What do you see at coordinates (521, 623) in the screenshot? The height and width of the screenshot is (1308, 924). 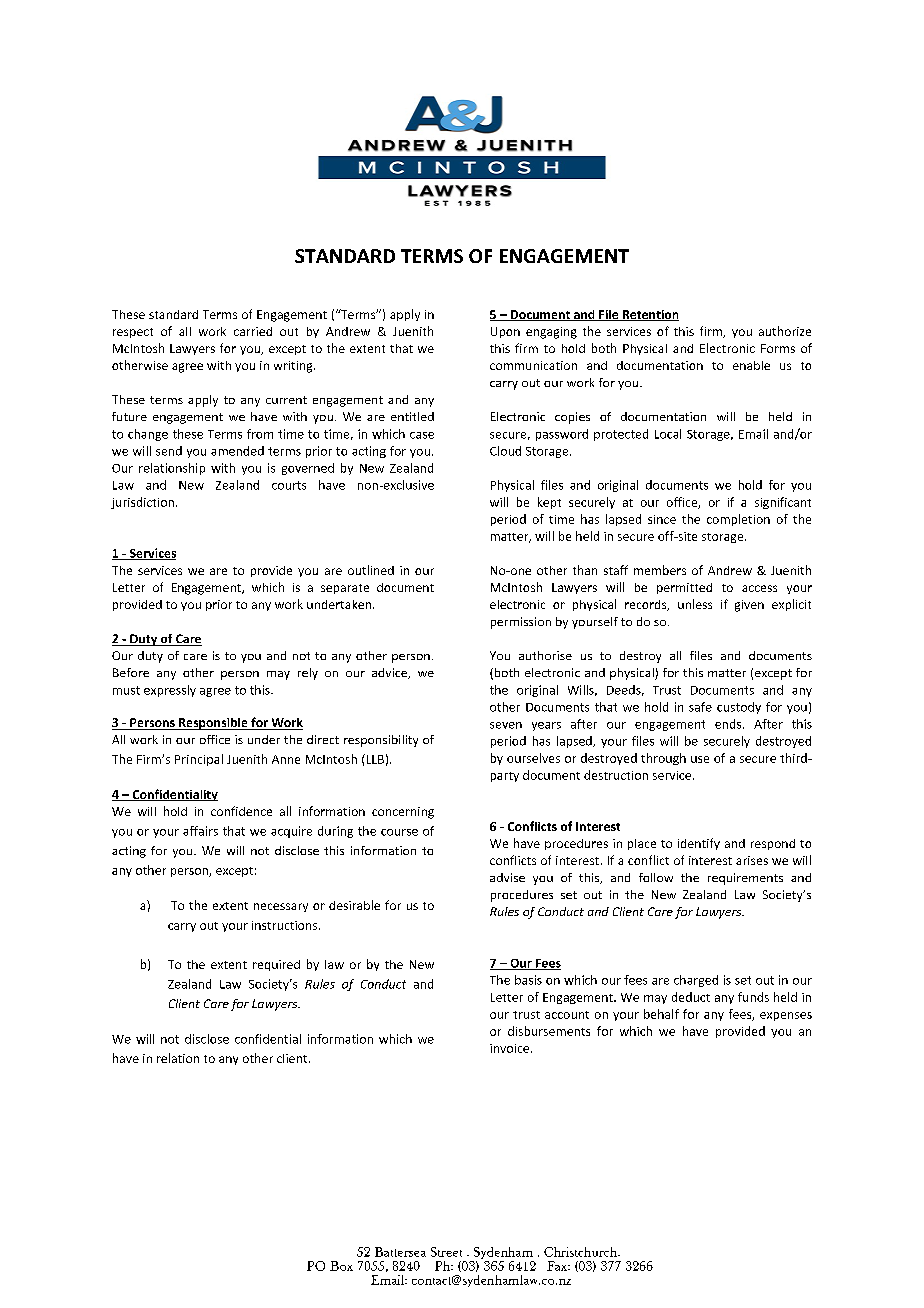 I see `permission` at bounding box center [521, 623].
